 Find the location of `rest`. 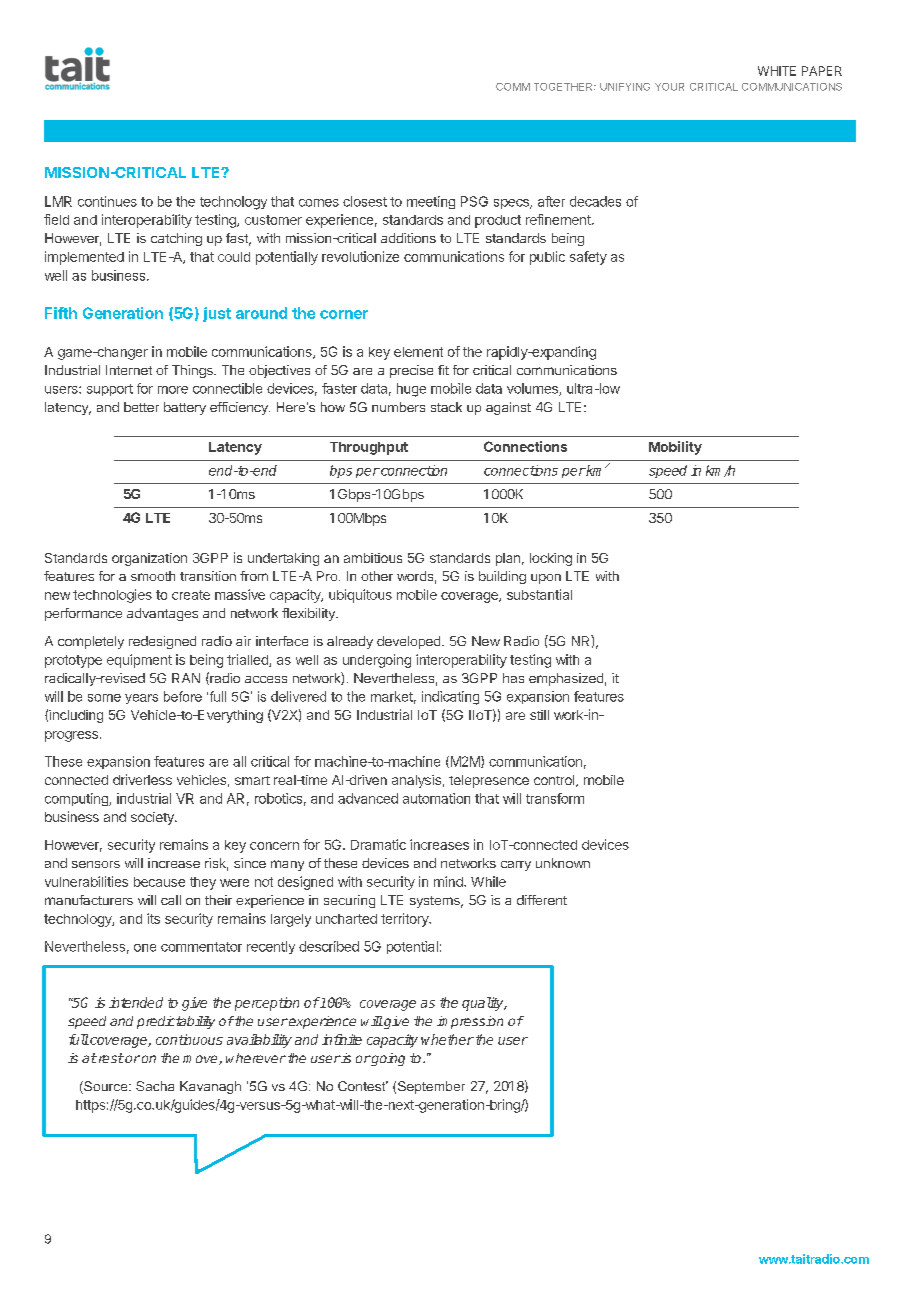

rest is located at coordinates (110, 1058).
